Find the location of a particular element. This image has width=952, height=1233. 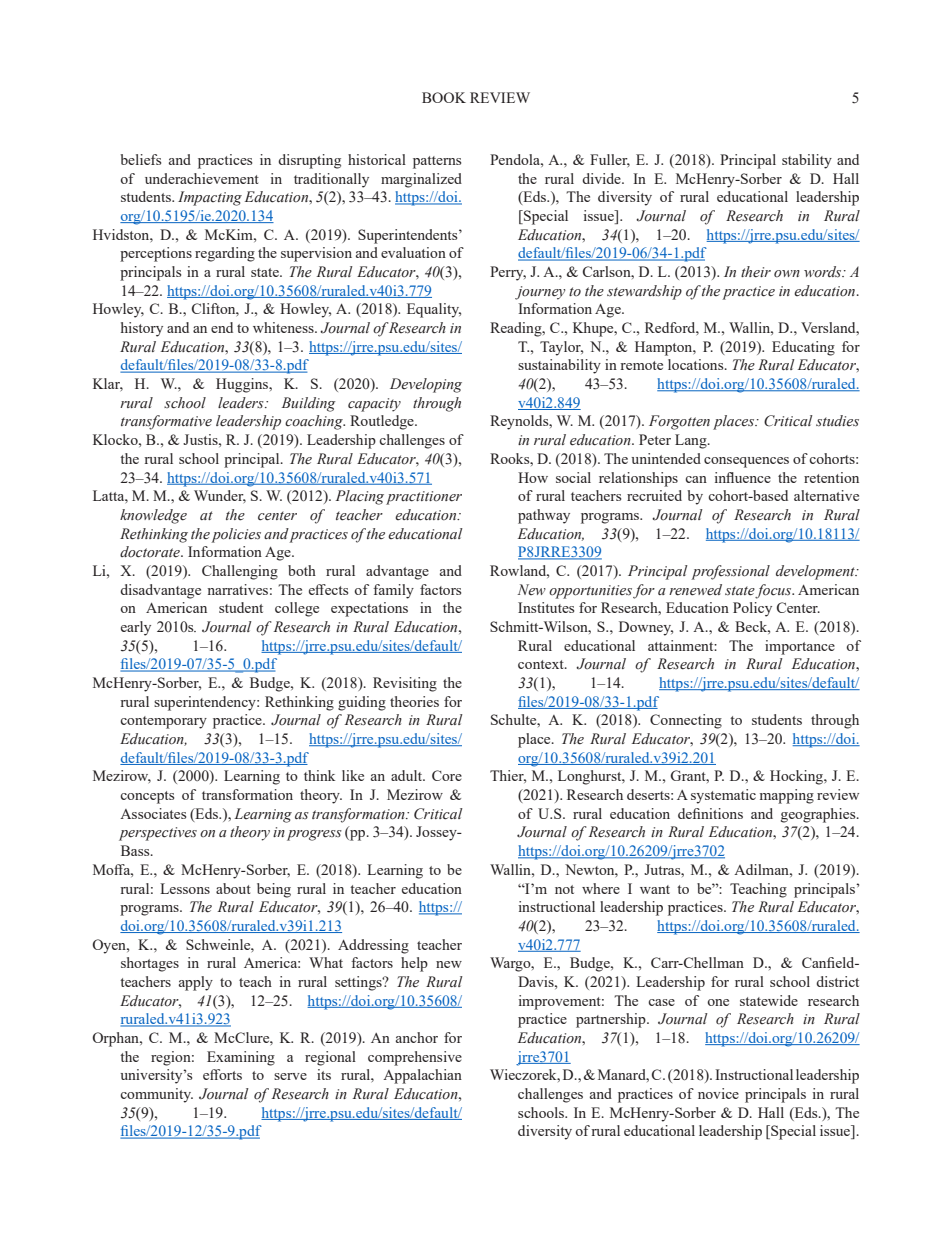

Institutes is located at coordinates (546, 607).
